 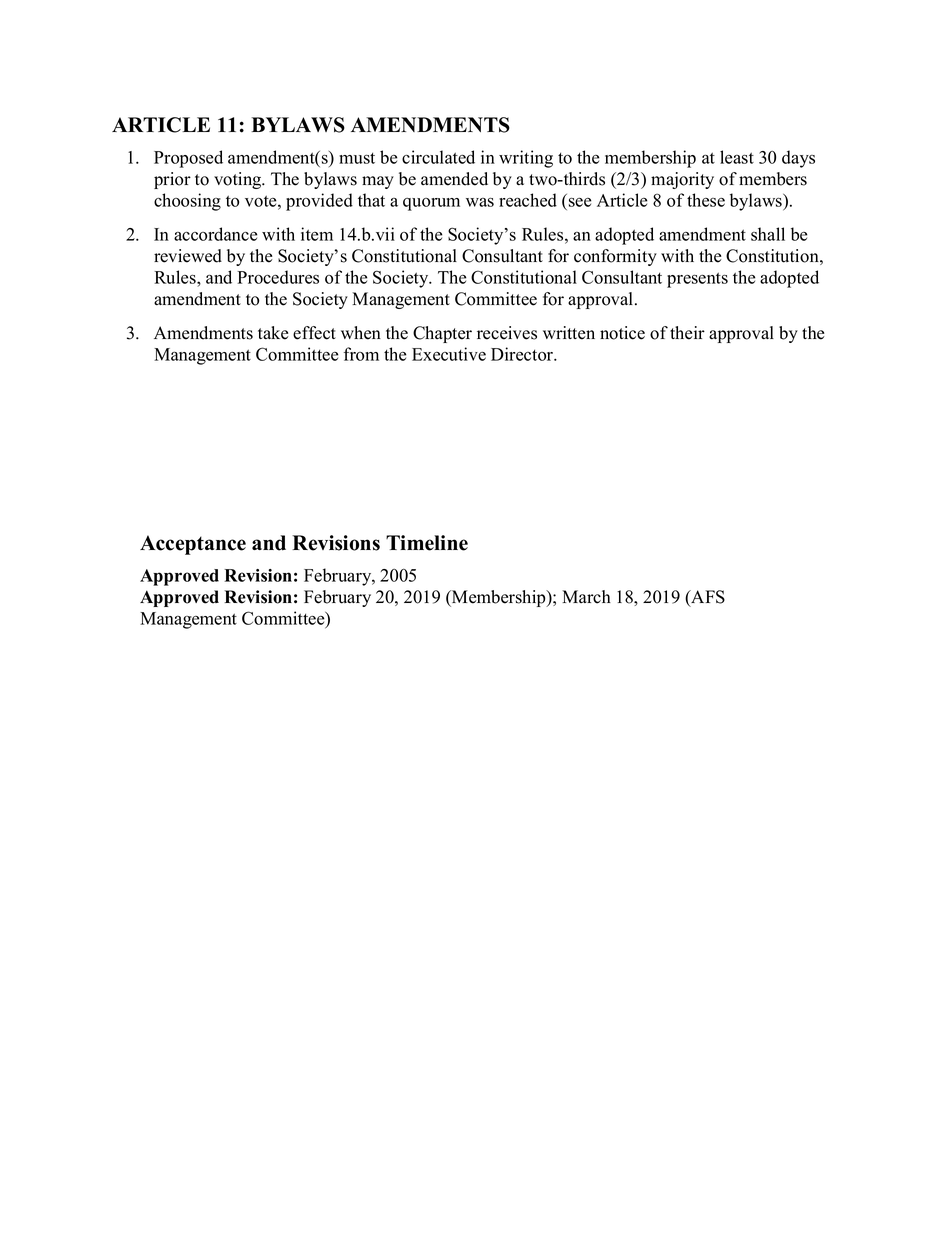 I want to click on their, so click(x=687, y=333).
